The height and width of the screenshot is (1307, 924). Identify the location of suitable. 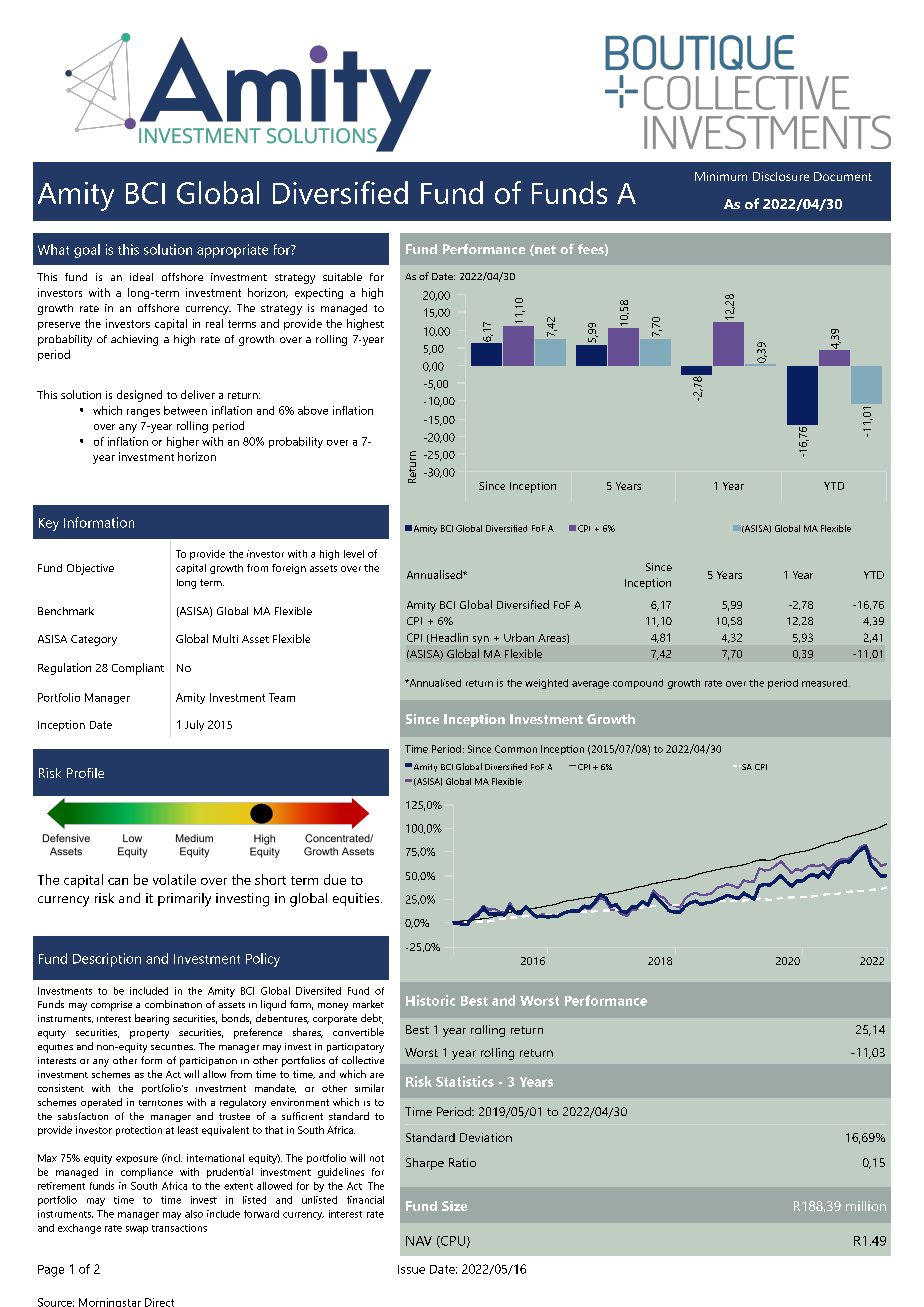
(342, 277).
